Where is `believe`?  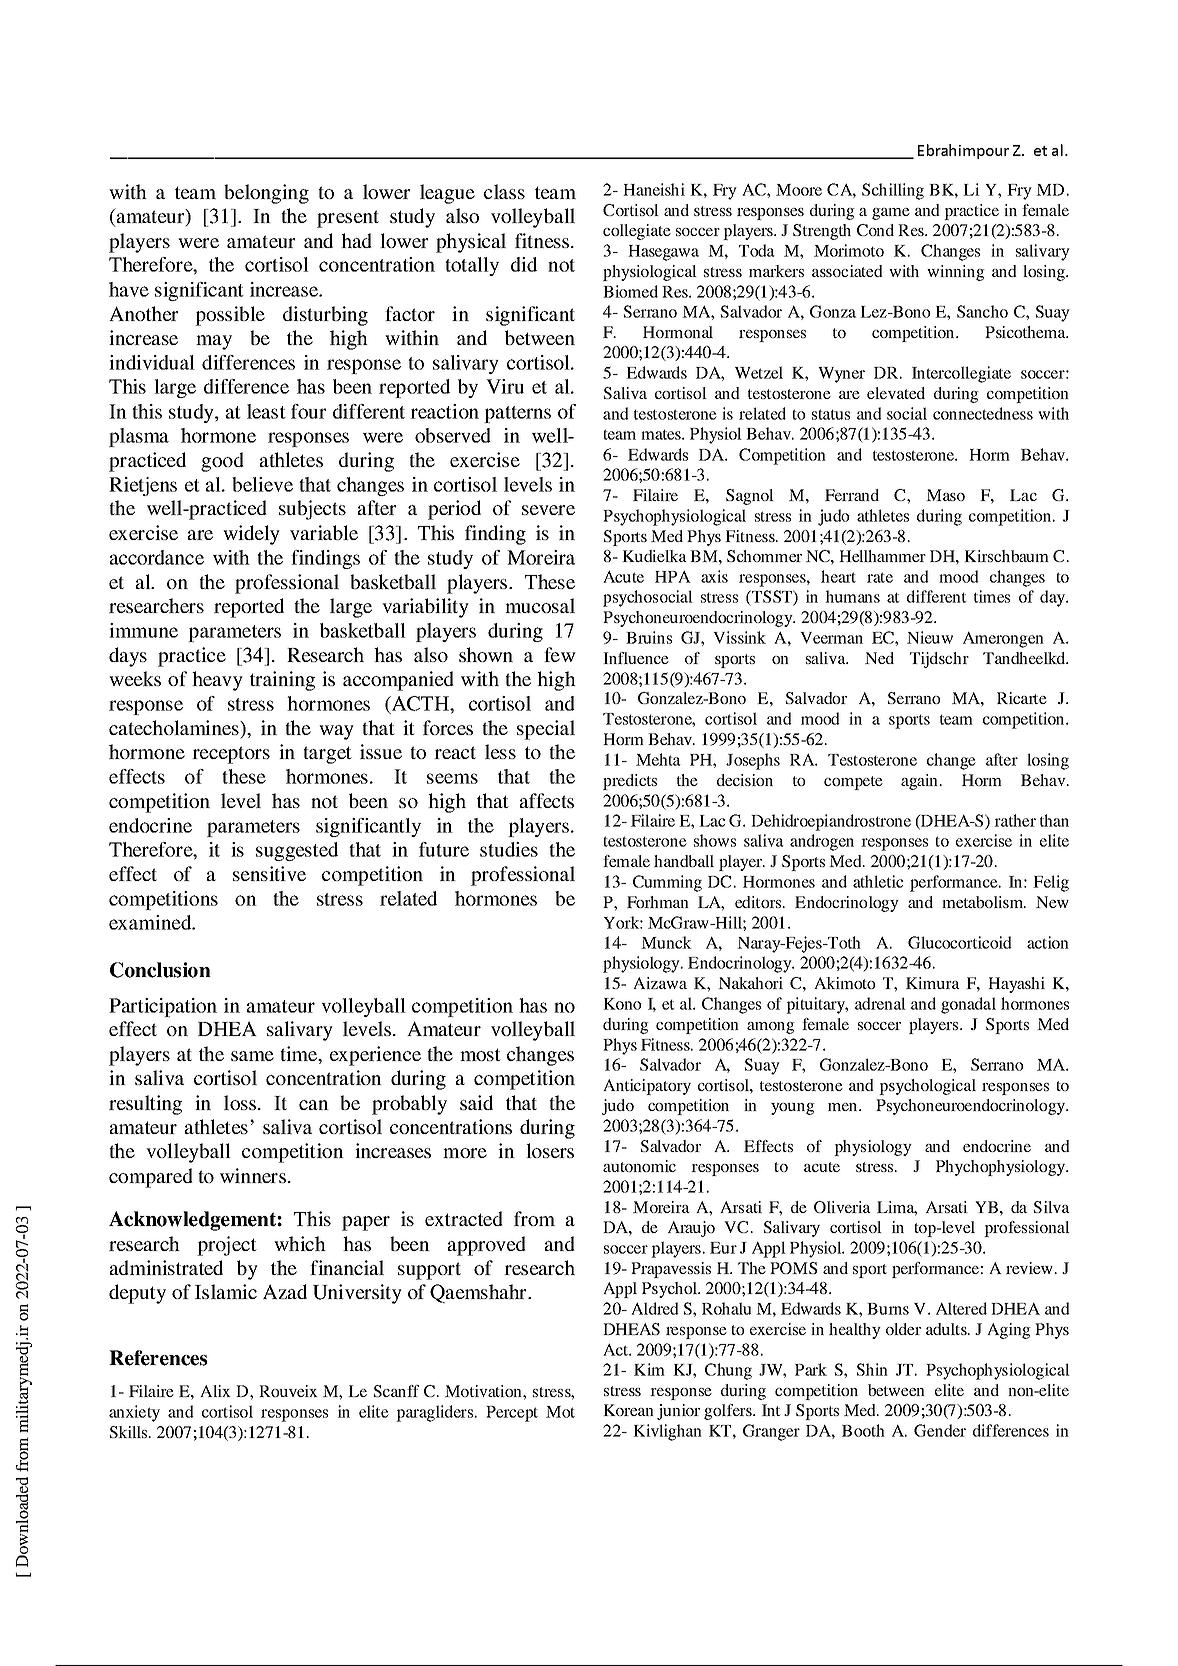
believe is located at coordinates (262, 484).
